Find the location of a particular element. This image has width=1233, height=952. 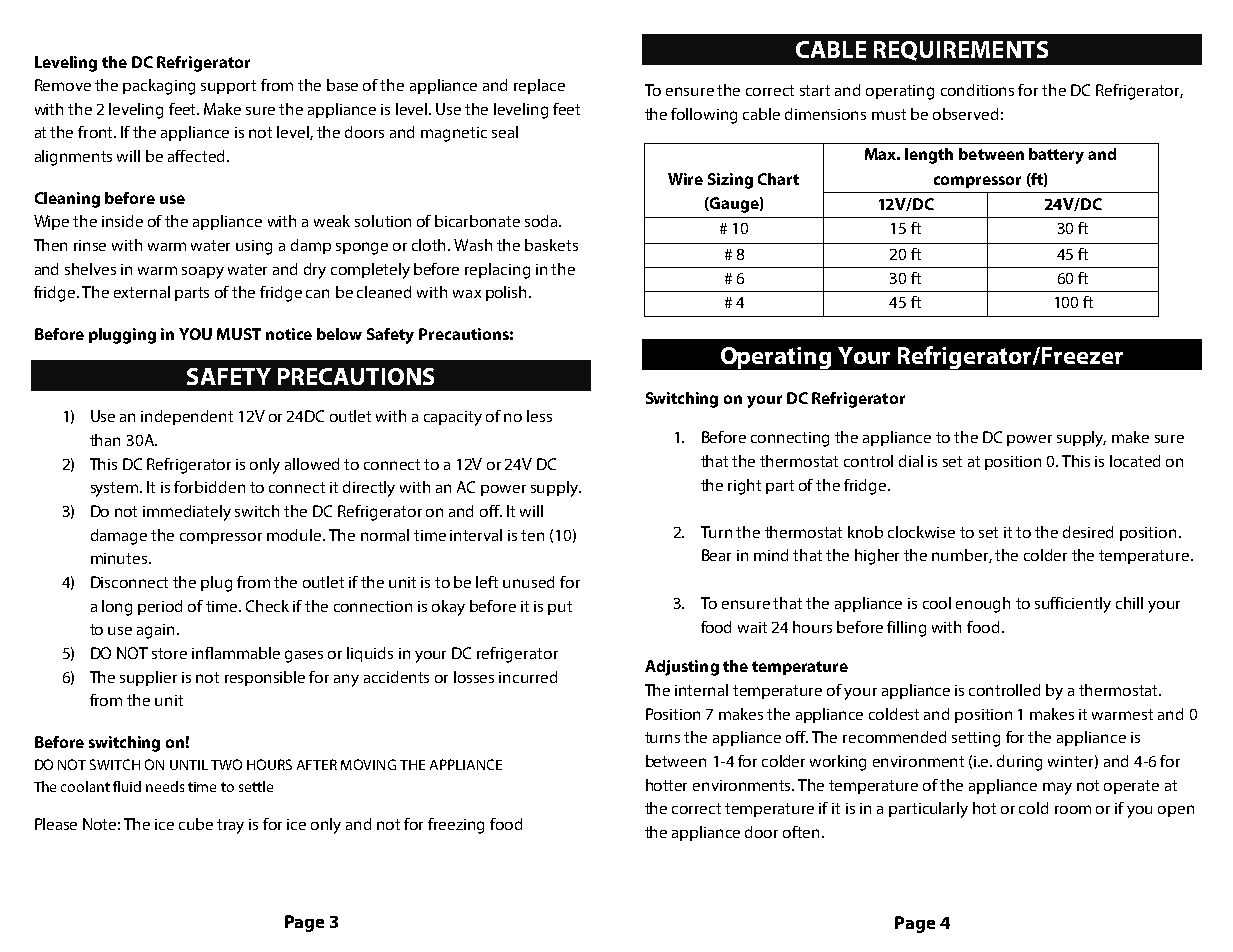

less is located at coordinates (539, 416).
